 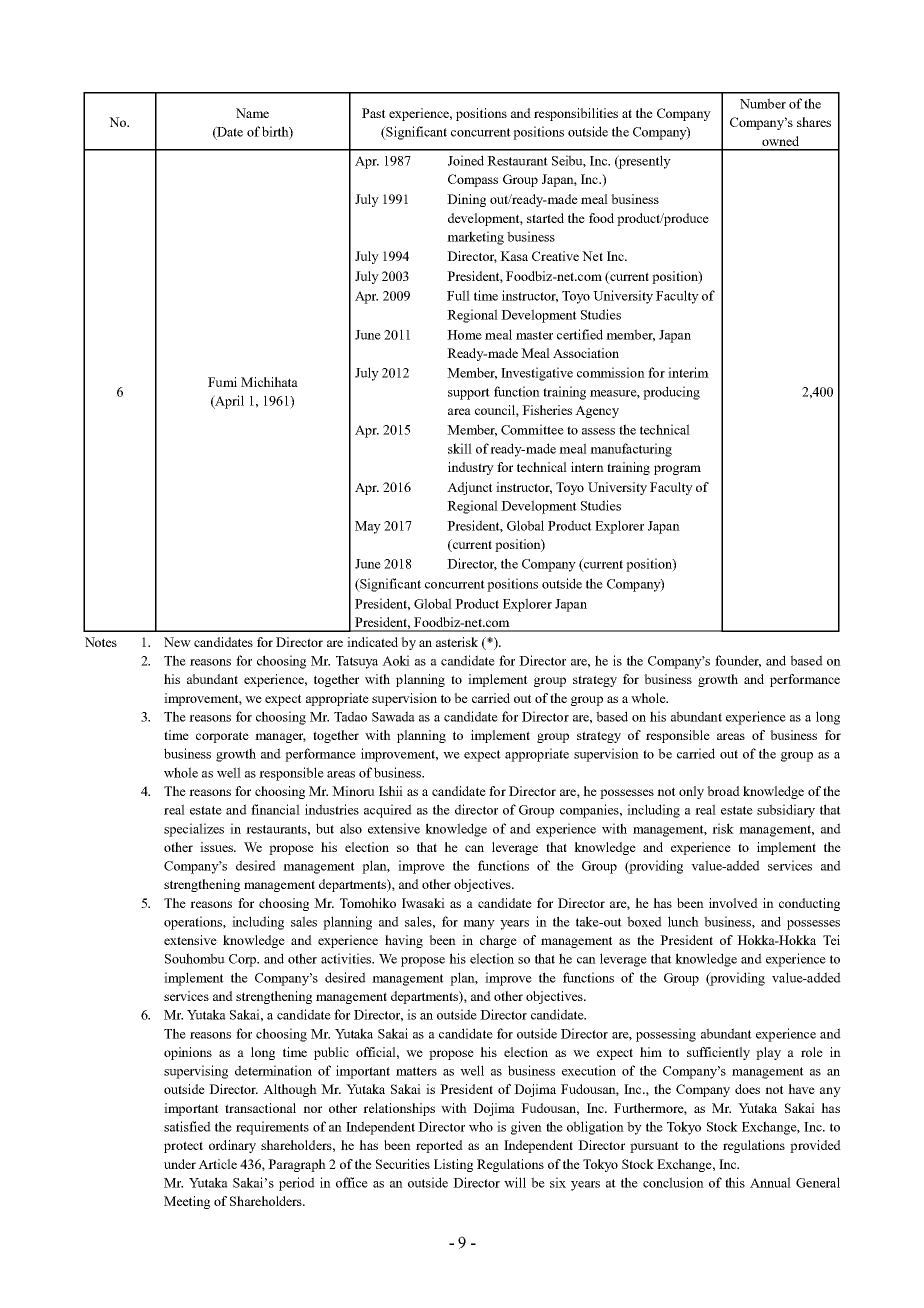 I want to click on Article, so click(x=217, y=1164).
